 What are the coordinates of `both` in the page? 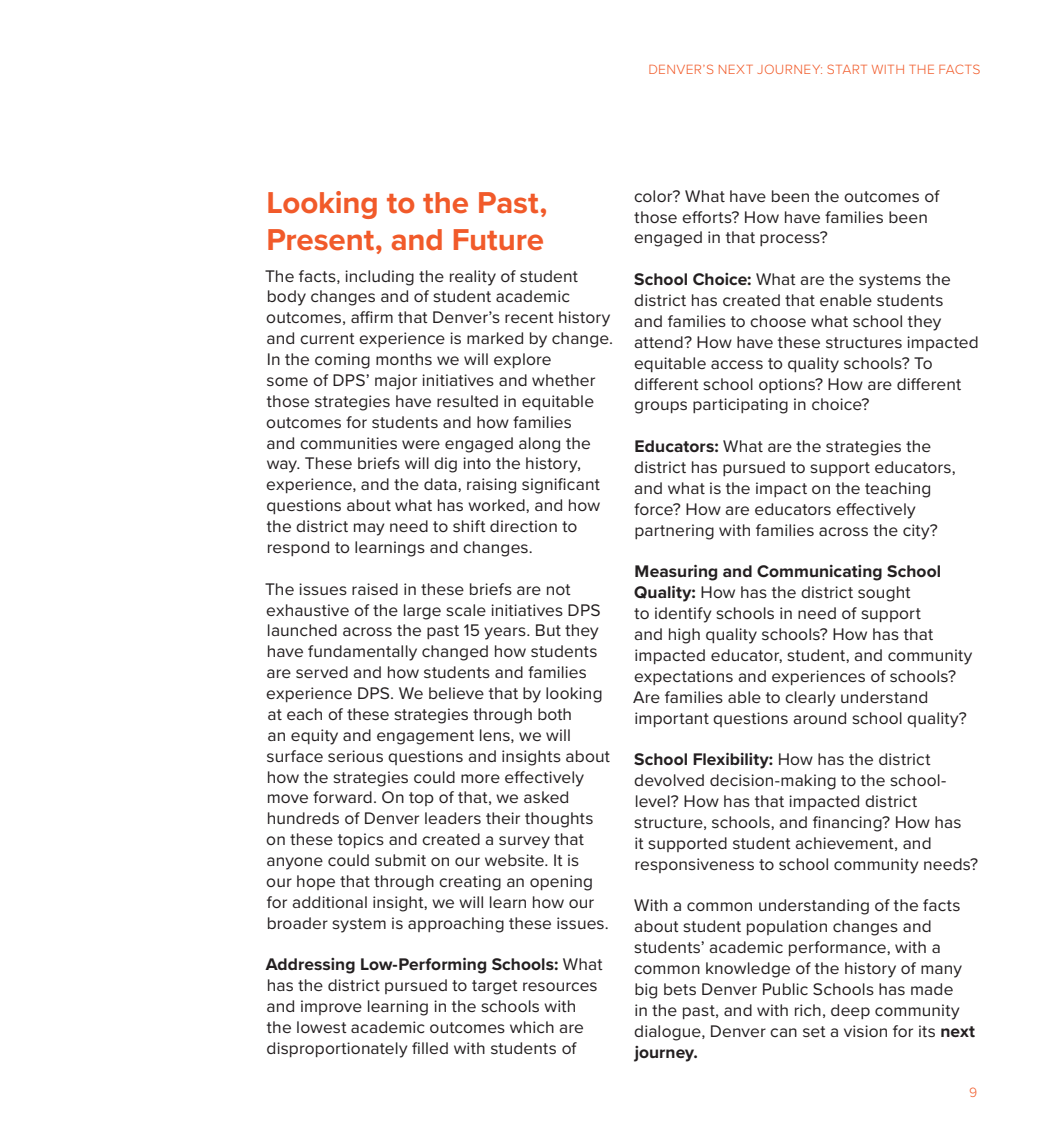 It's located at (554, 714).
